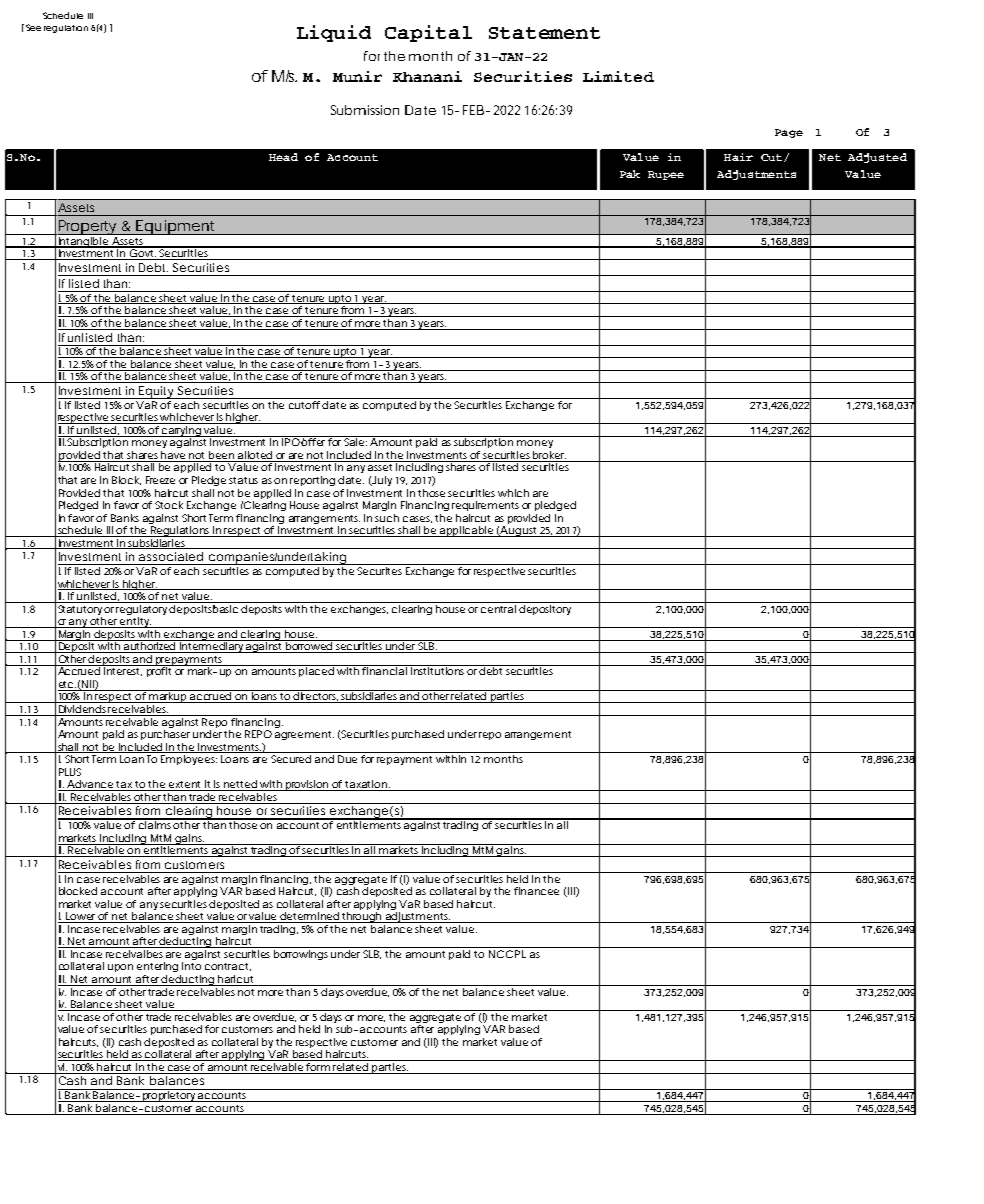  Describe the element at coordinates (550, 456) in the screenshot. I see `broker` at that location.
